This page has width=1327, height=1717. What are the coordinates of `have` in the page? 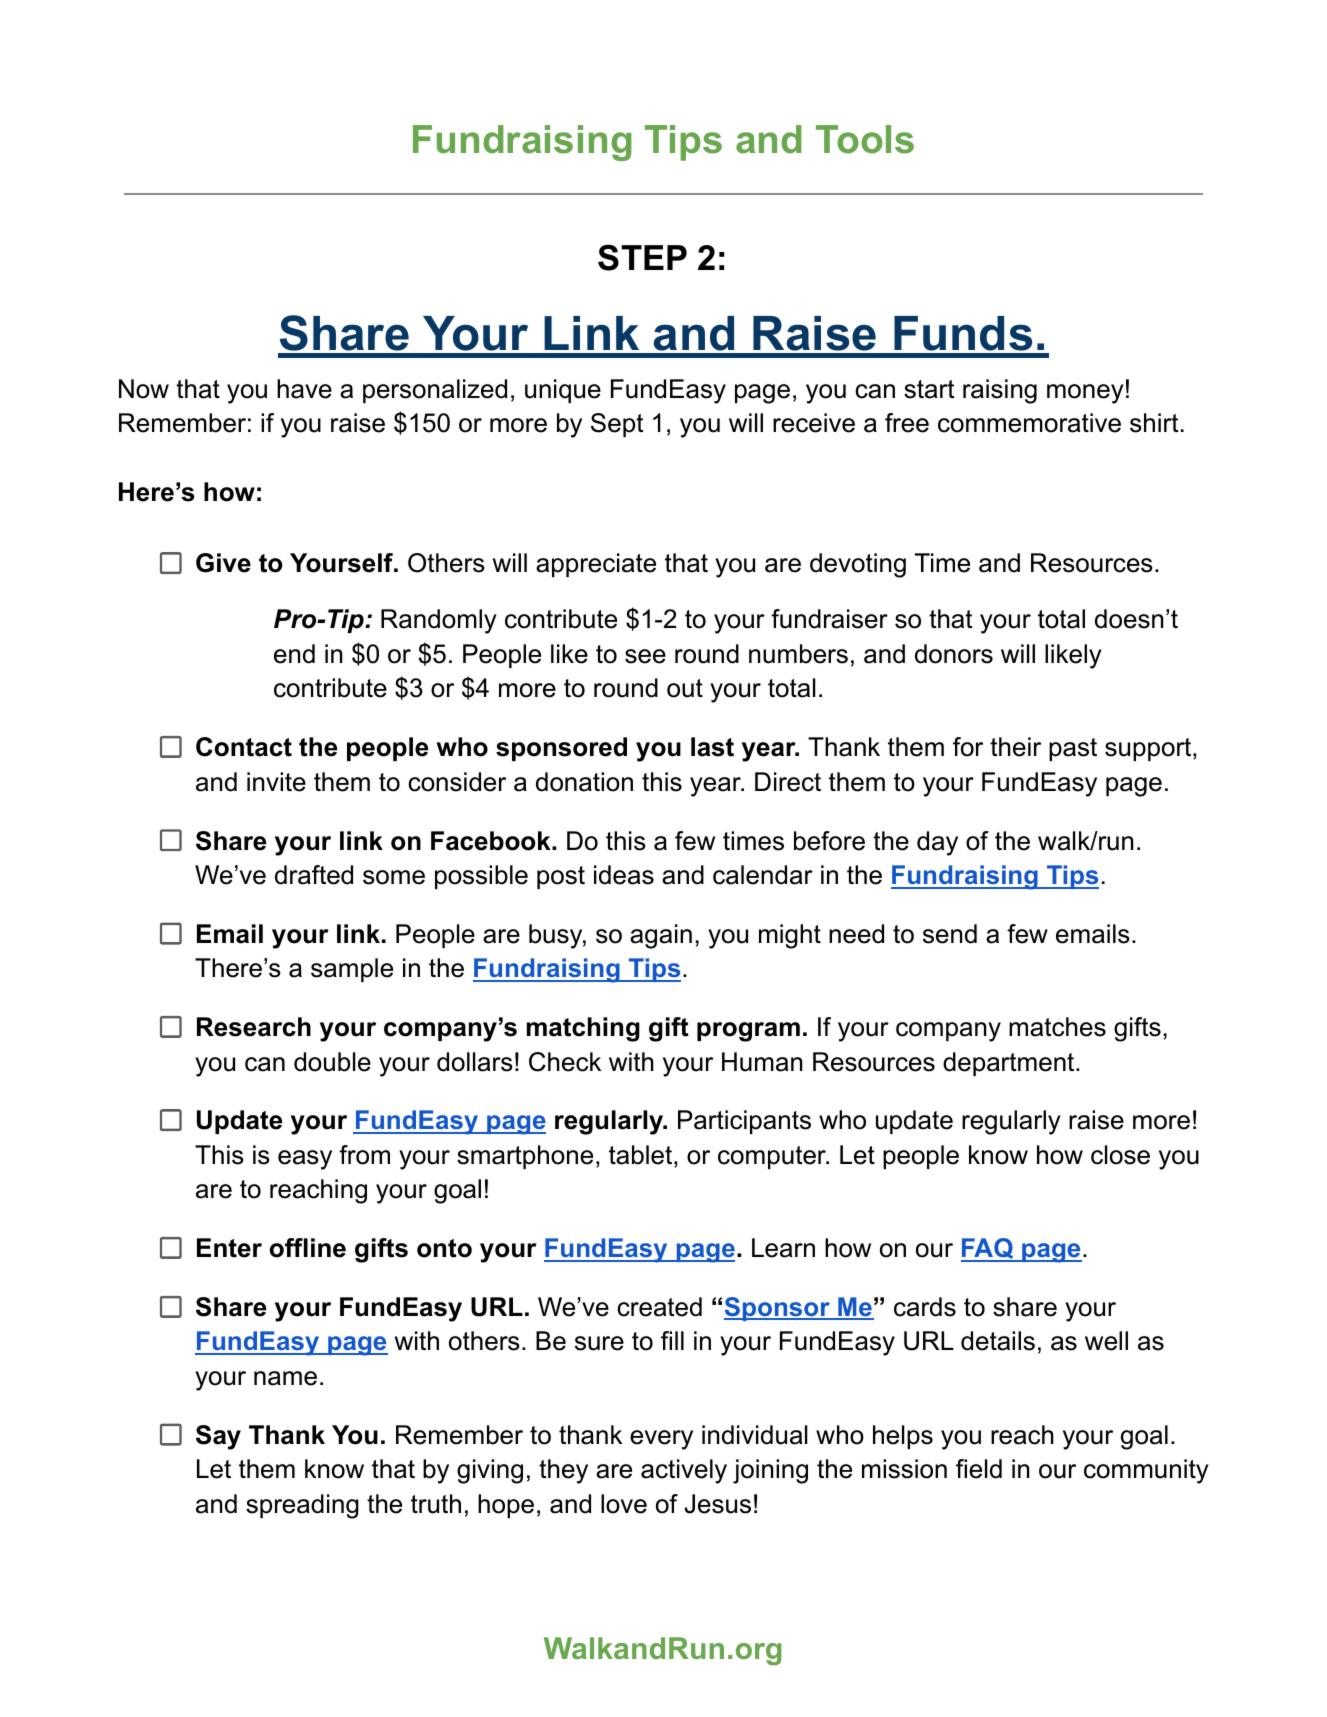 It's located at (304, 389).
